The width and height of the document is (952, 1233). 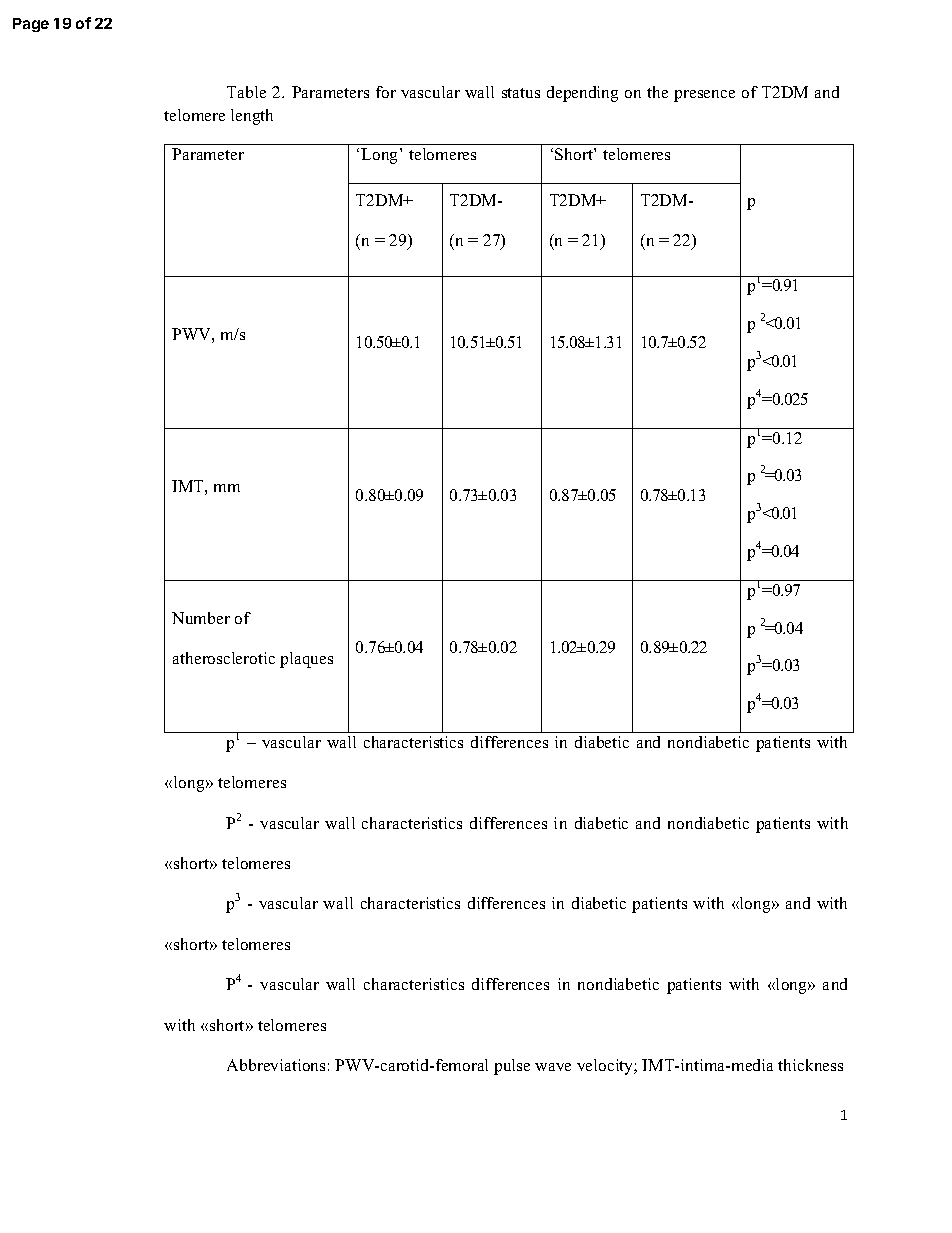 What do you see at coordinates (31, 25) in the document?
I see `Page` at bounding box center [31, 25].
